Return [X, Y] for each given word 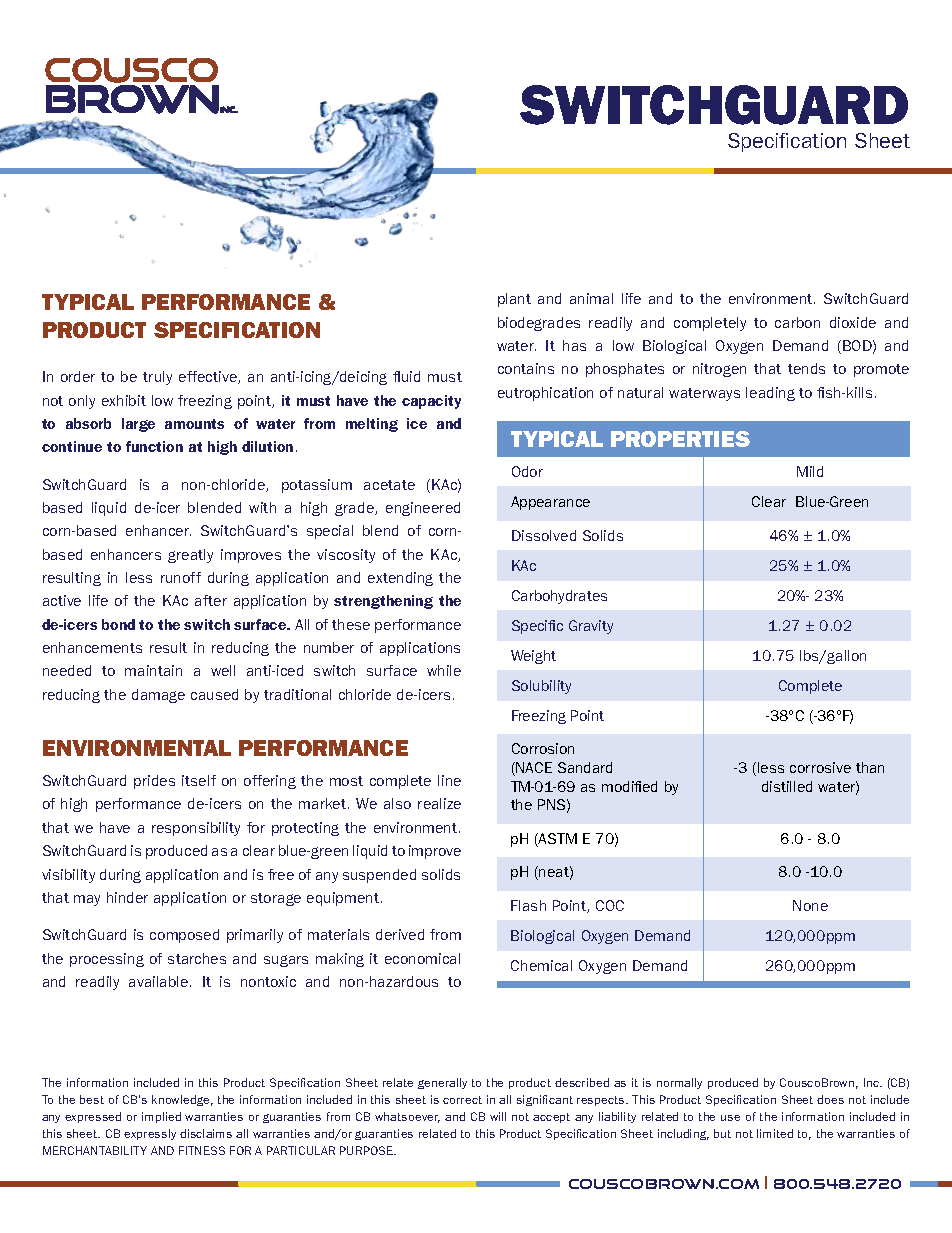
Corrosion [543, 748]
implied [161, 1117]
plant [514, 300]
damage [158, 696]
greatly [190, 556]
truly [157, 378]
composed [184, 936]
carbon [797, 322]
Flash [528, 905]
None [810, 905]
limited [775, 1133]
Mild [810, 471]
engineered [423, 509]
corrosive [820, 767]
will [498, 1116]
